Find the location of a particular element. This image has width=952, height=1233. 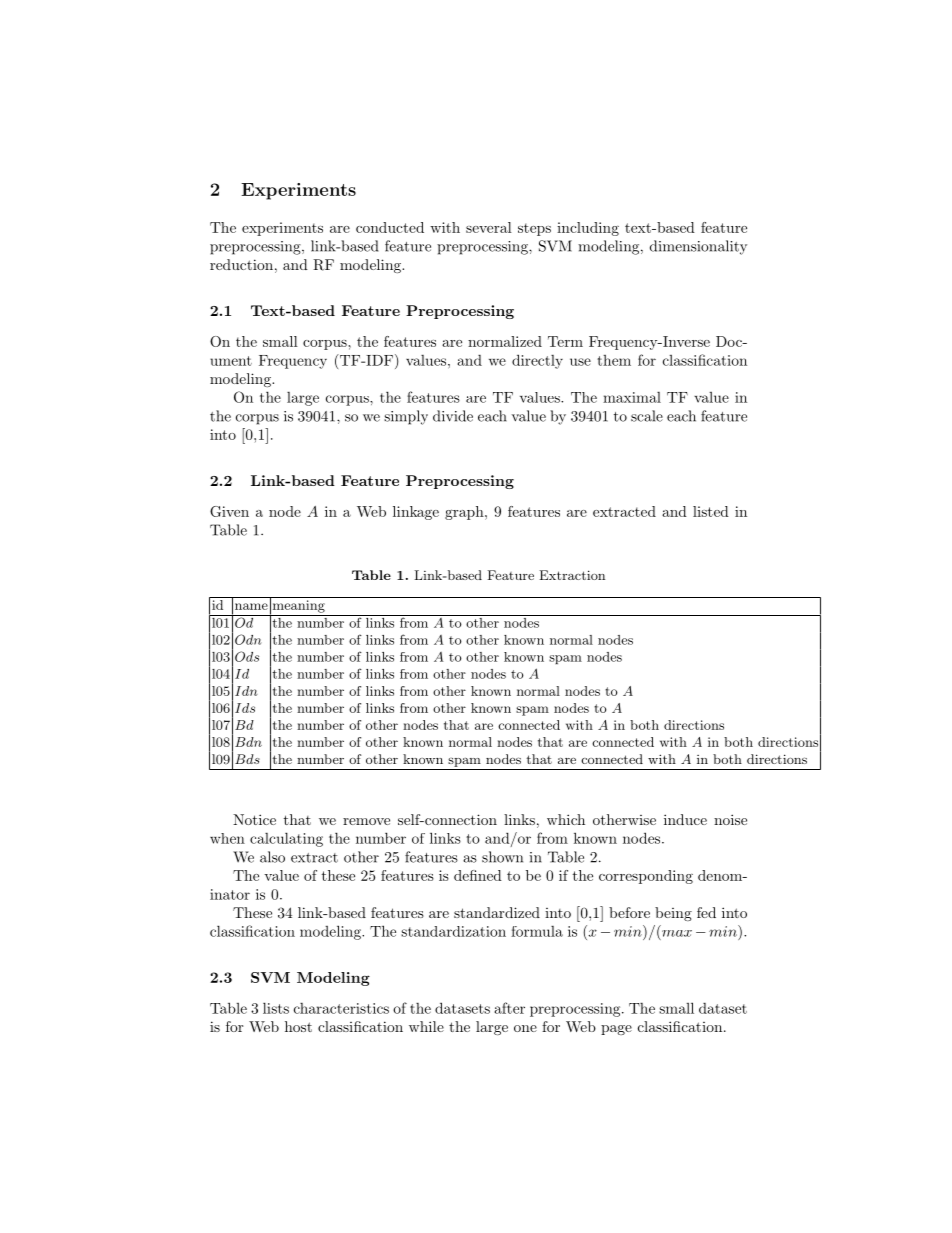

simply is located at coordinates (406, 417).
